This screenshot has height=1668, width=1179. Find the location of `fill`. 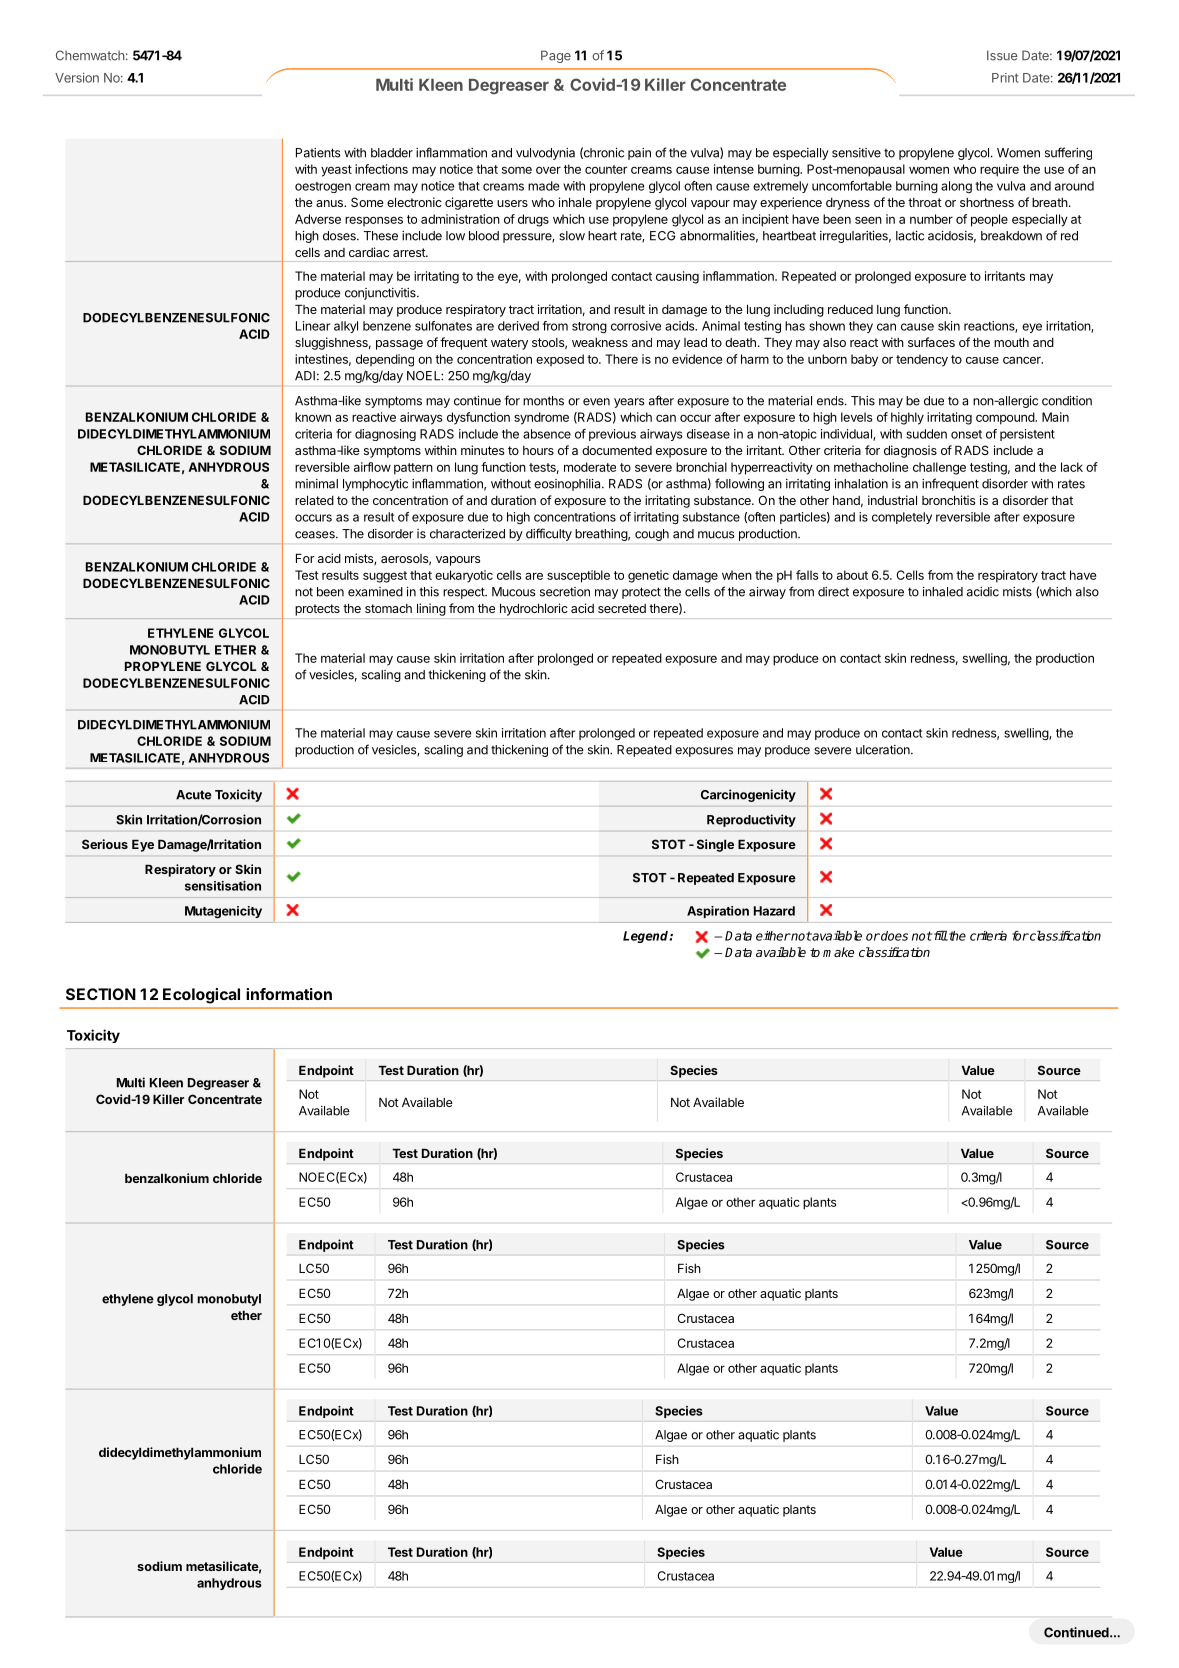

fill is located at coordinates (939, 935).
